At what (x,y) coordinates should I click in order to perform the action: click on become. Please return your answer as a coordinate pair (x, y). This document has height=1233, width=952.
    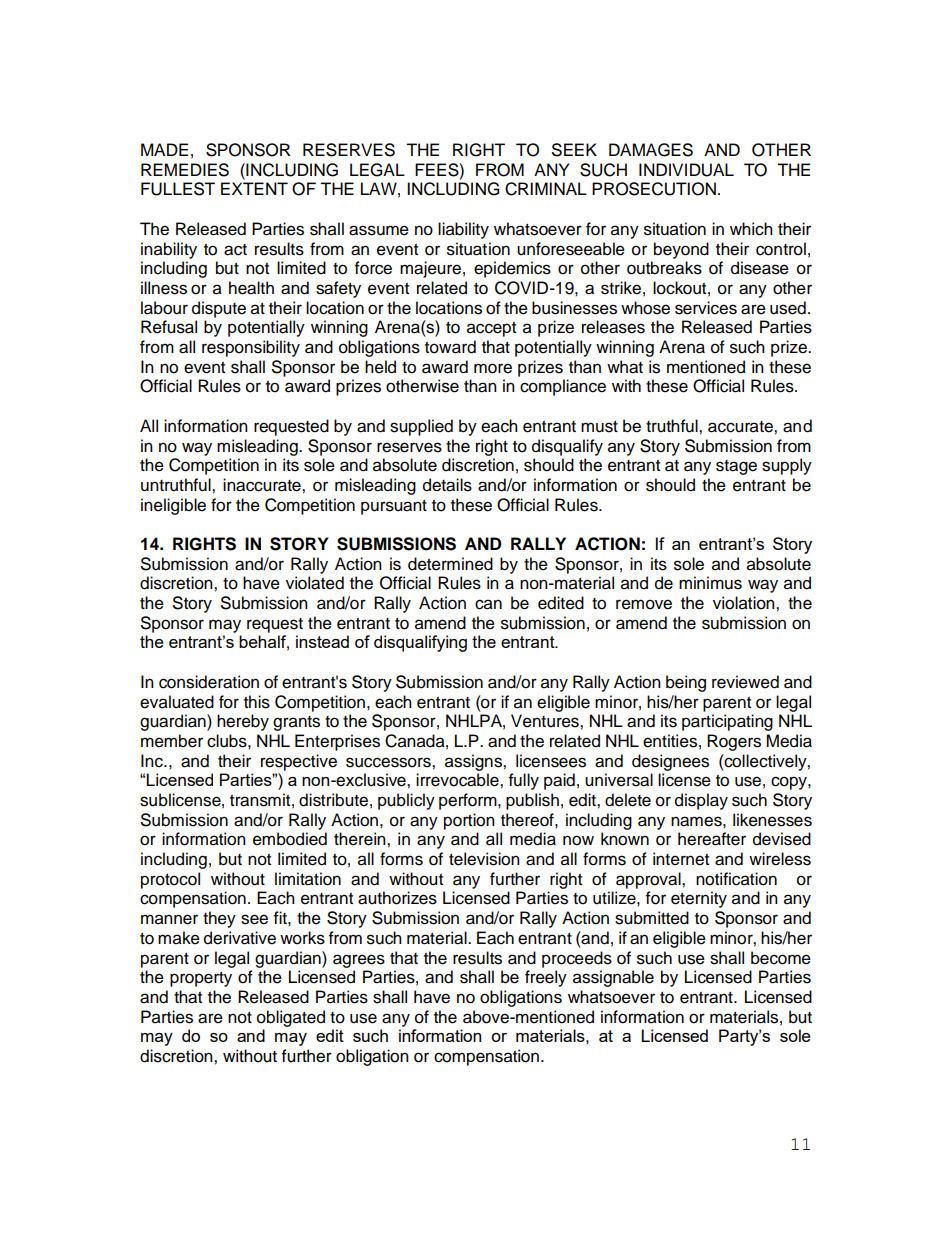
    Looking at the image, I should click on (781, 958).
